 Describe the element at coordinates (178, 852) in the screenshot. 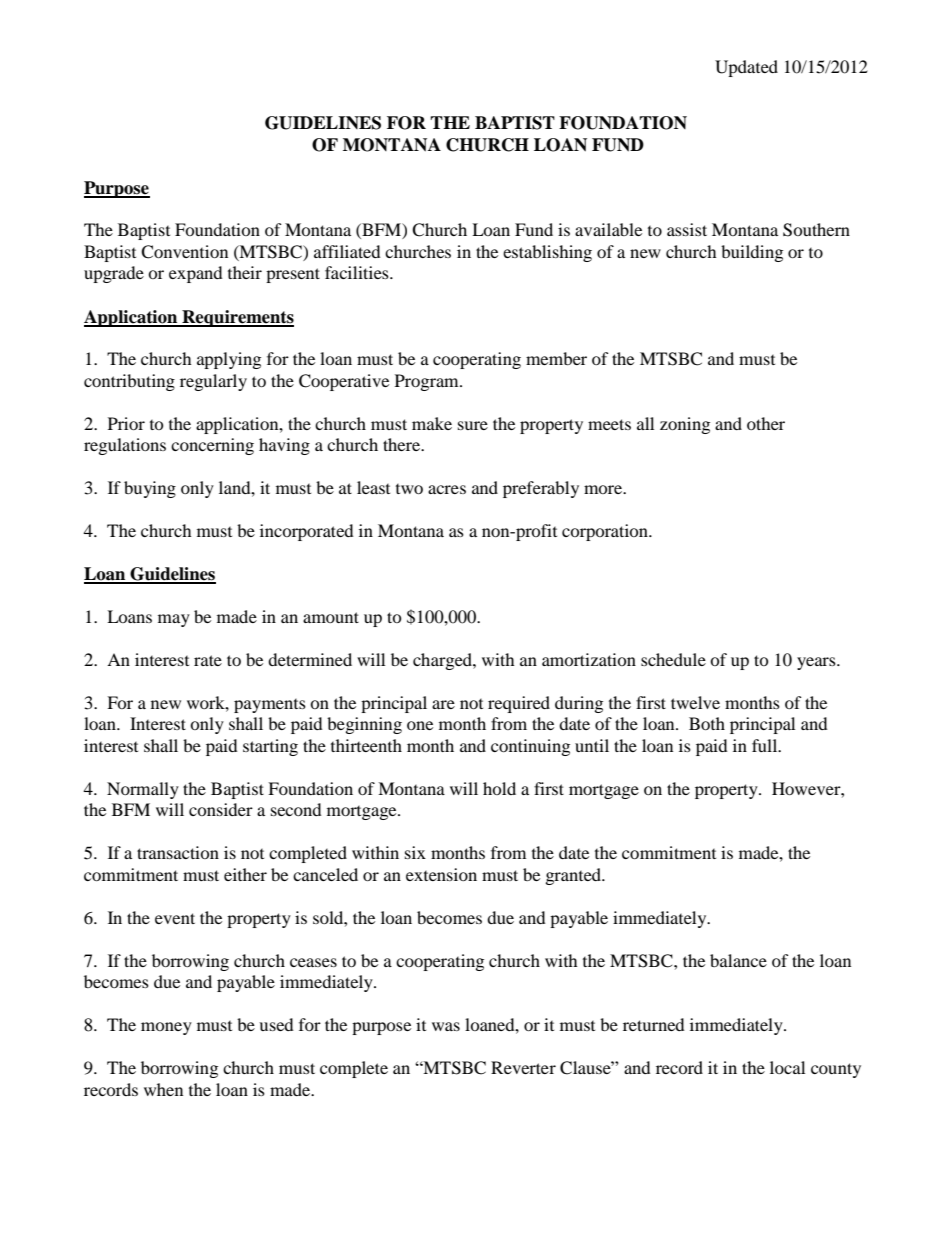

I see `transaction` at that location.
